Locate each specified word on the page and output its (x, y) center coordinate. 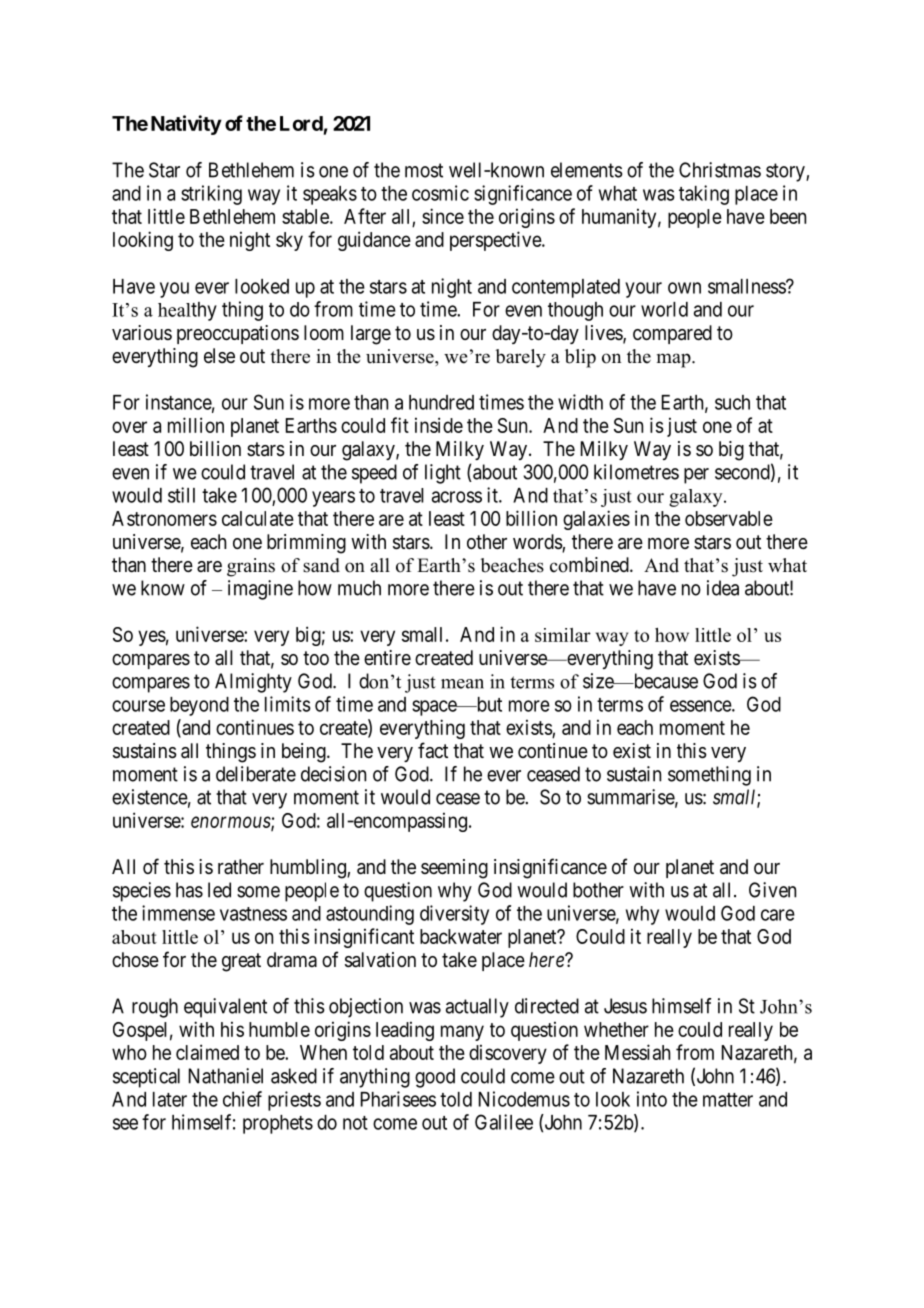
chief (242, 1099)
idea (723, 588)
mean (462, 684)
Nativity (186, 125)
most (424, 170)
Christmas (720, 170)
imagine (260, 590)
